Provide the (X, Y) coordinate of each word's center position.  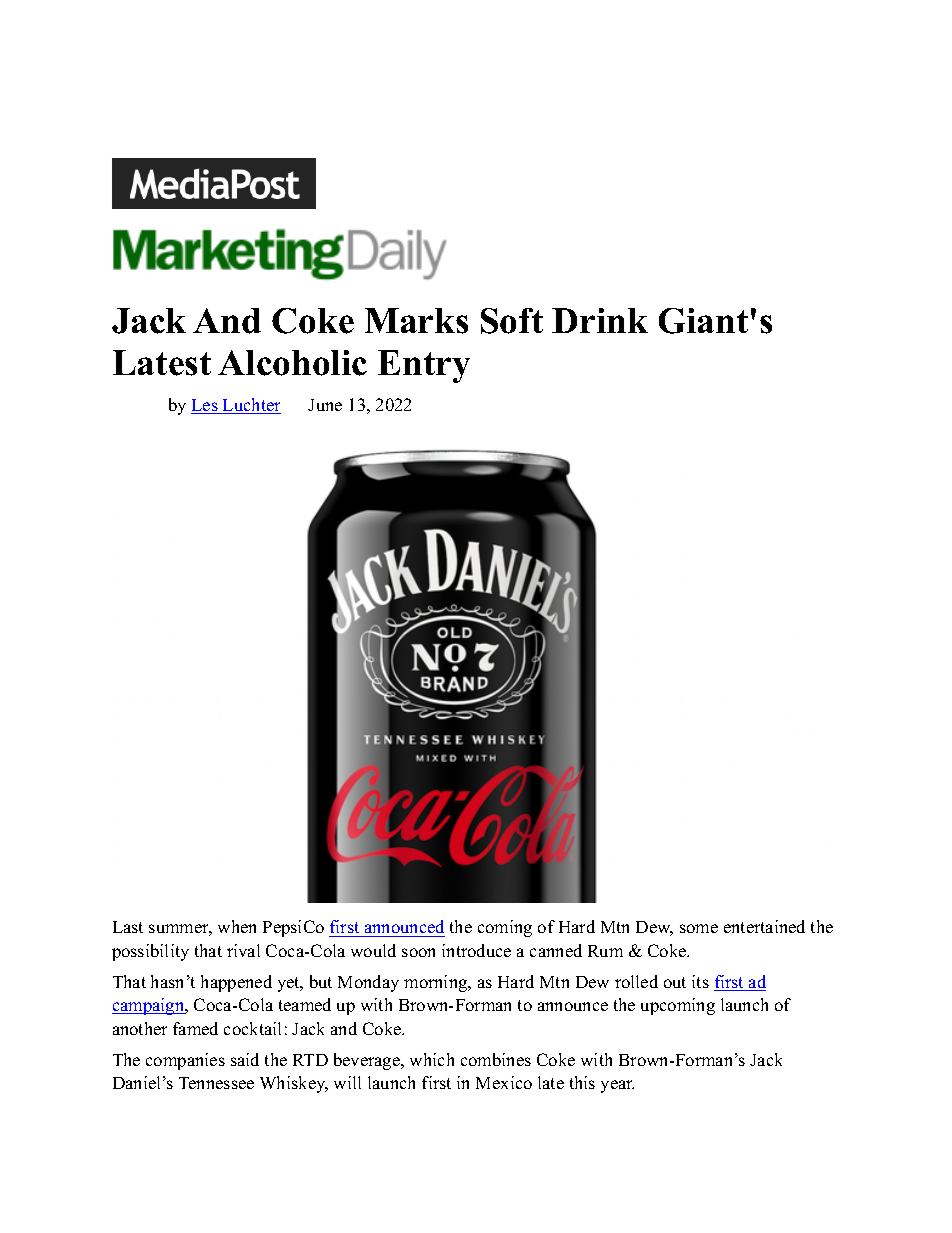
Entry (424, 366)
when (237, 926)
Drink (600, 320)
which (432, 1059)
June (325, 405)
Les (205, 406)
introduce (476, 950)
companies (185, 1061)
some (699, 928)
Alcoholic (292, 363)
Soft (512, 321)
